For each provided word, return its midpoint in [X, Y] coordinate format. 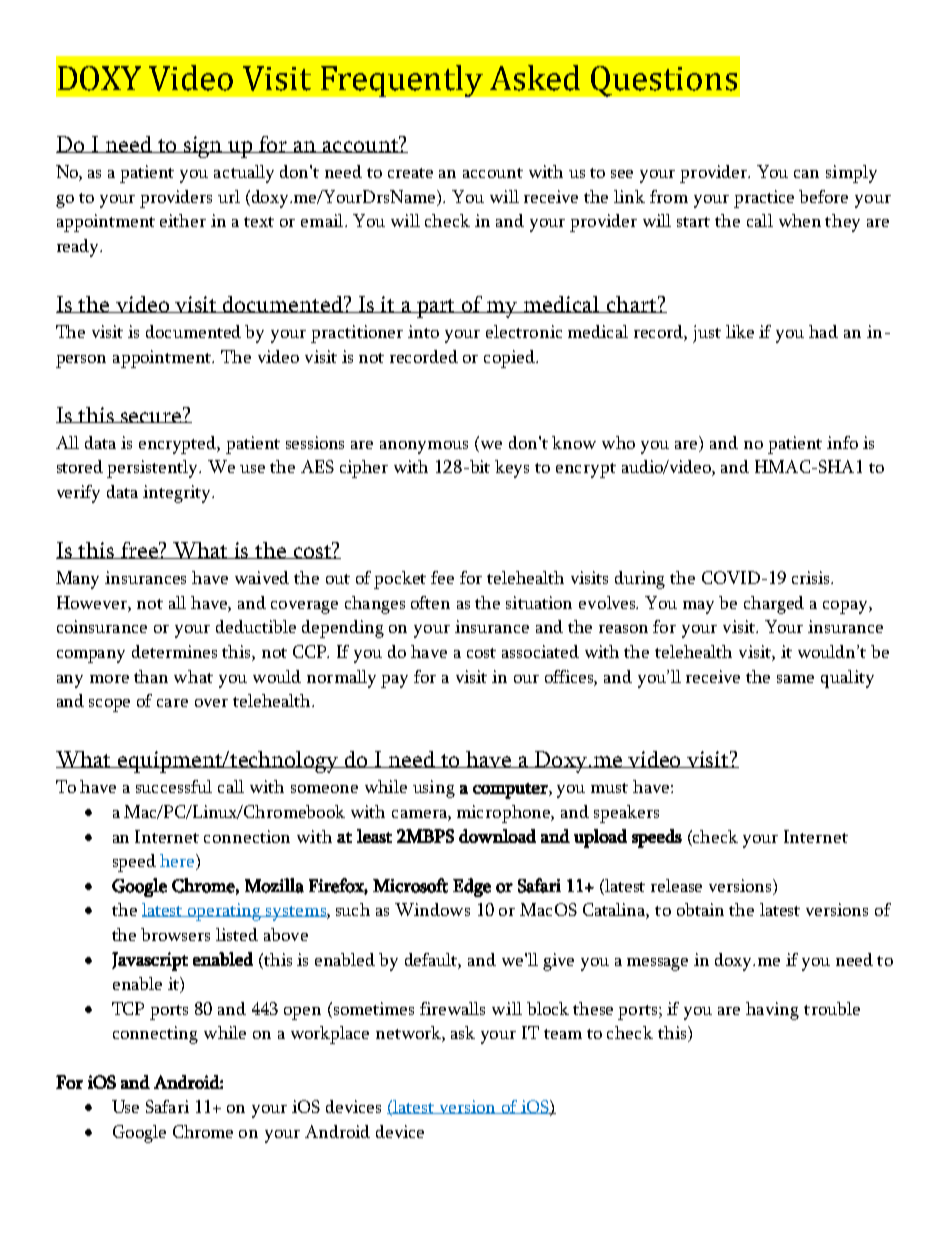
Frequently [402, 81]
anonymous [424, 447]
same [795, 679]
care [172, 703]
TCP [128, 1008]
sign [202, 147]
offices [571, 677]
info [842, 442]
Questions [664, 81]
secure [151, 417]
